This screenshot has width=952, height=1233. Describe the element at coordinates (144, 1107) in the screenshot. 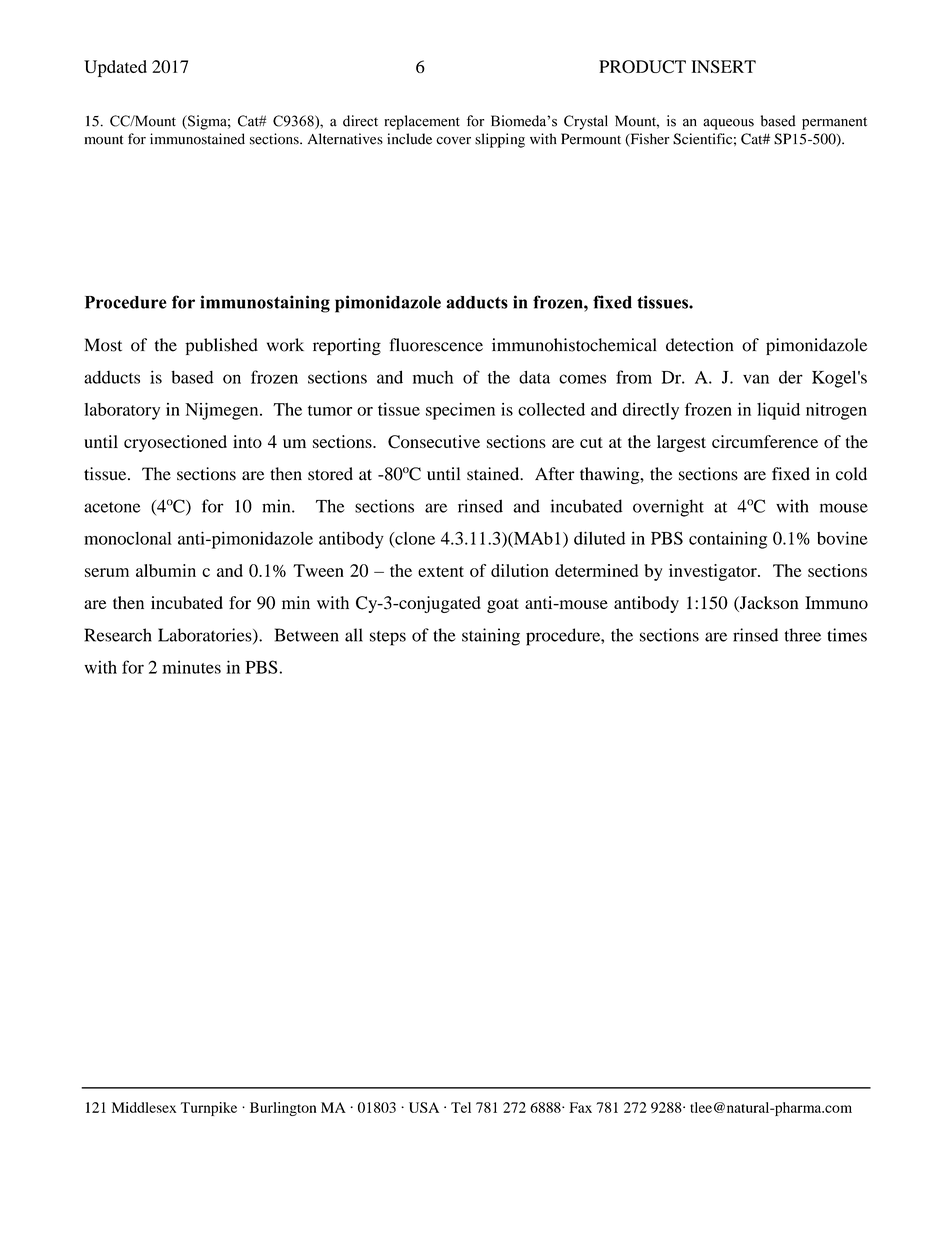

I see `Middlesex` at that location.
